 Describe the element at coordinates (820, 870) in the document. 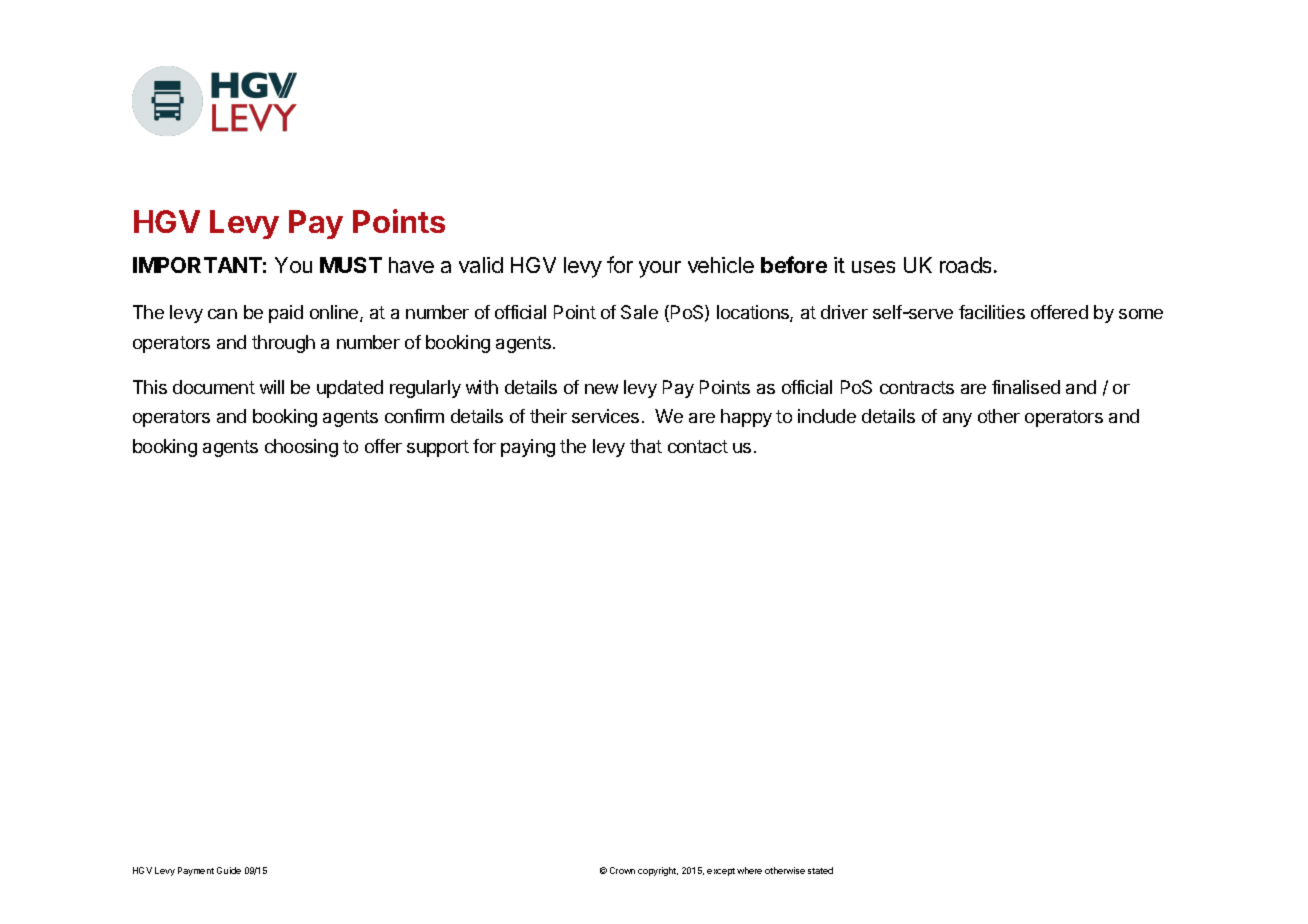

I see `stated` at that location.
